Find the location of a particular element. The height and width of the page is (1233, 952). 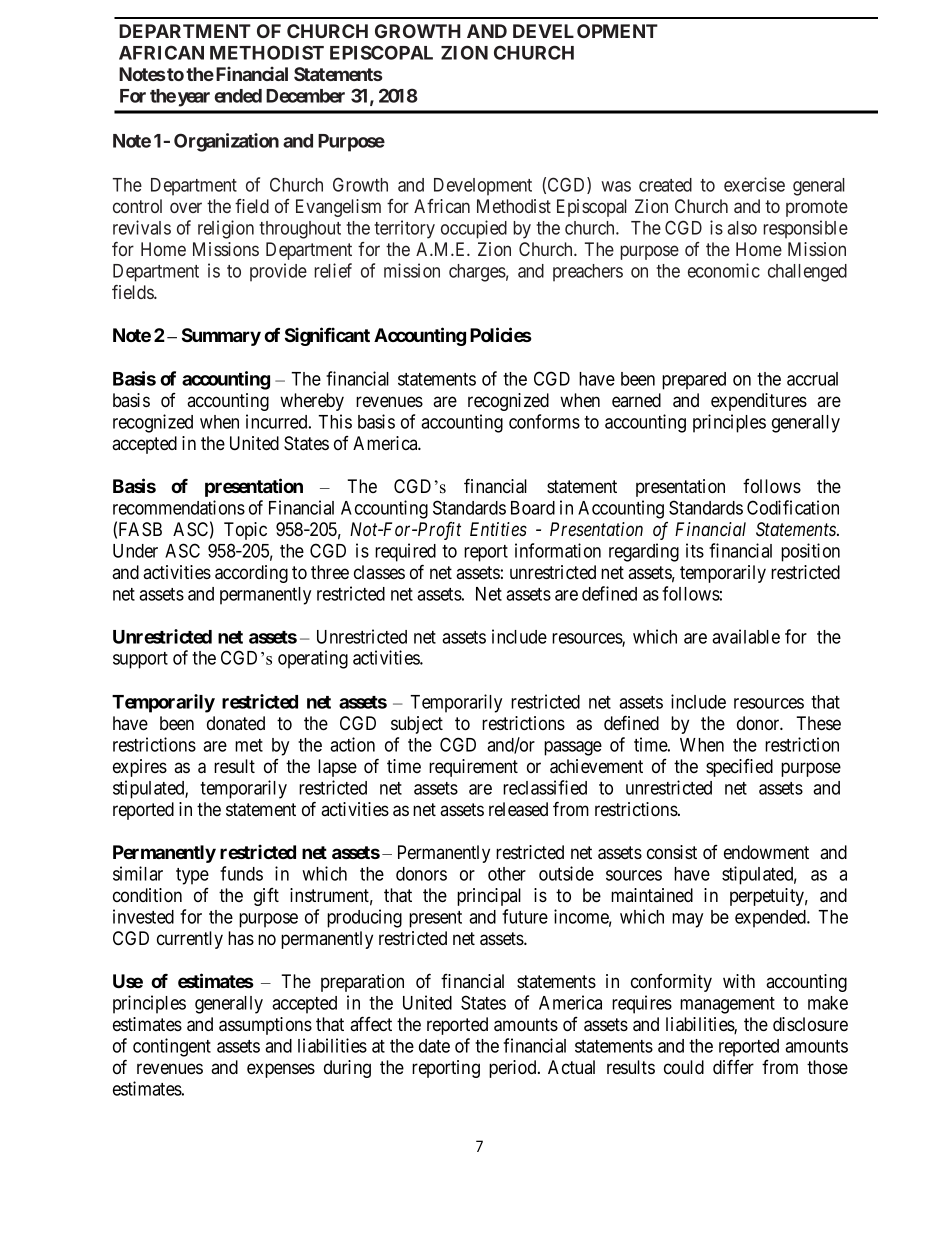

date is located at coordinates (434, 1046).
